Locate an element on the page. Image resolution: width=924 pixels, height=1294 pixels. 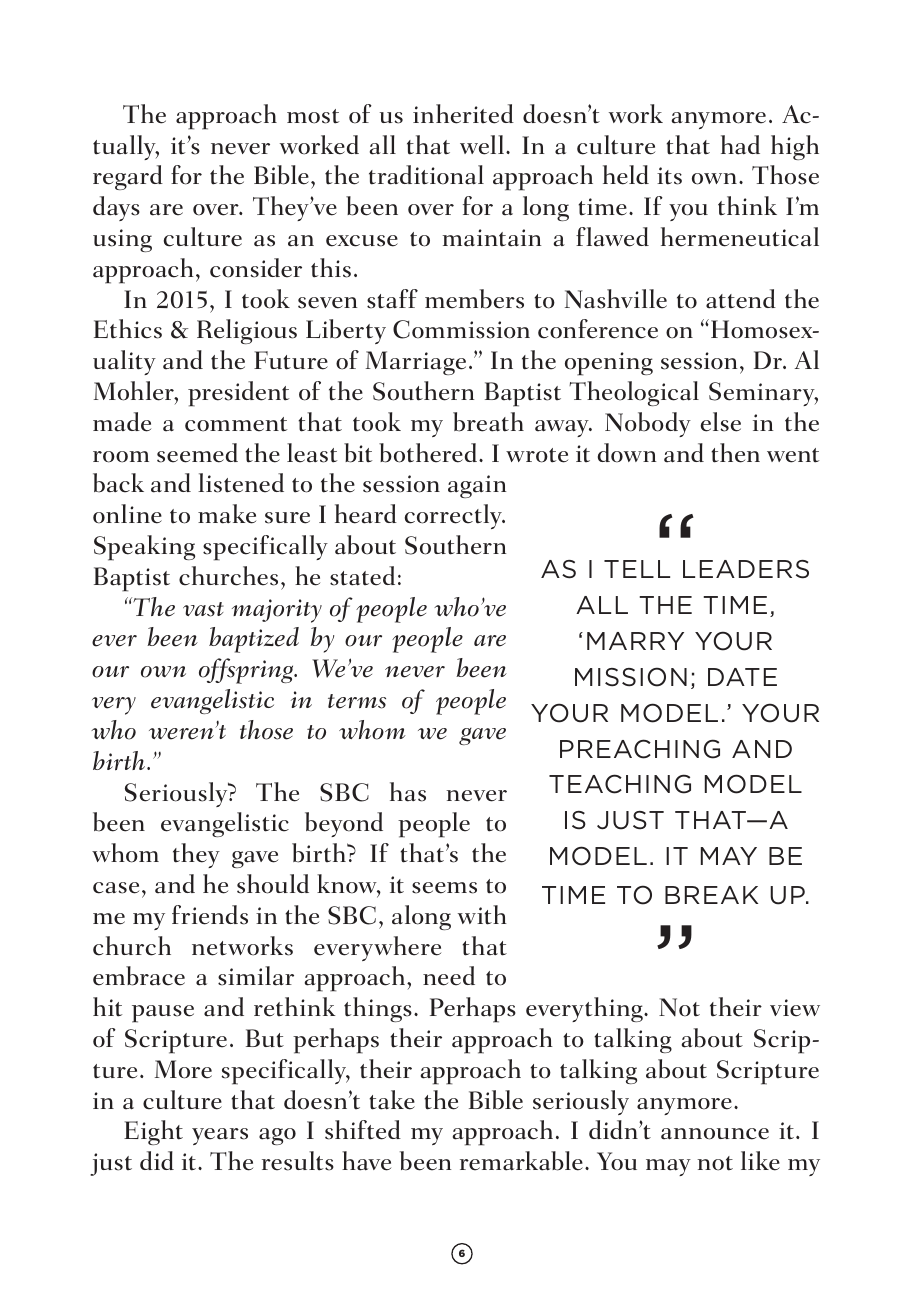
regard is located at coordinates (128, 177).
